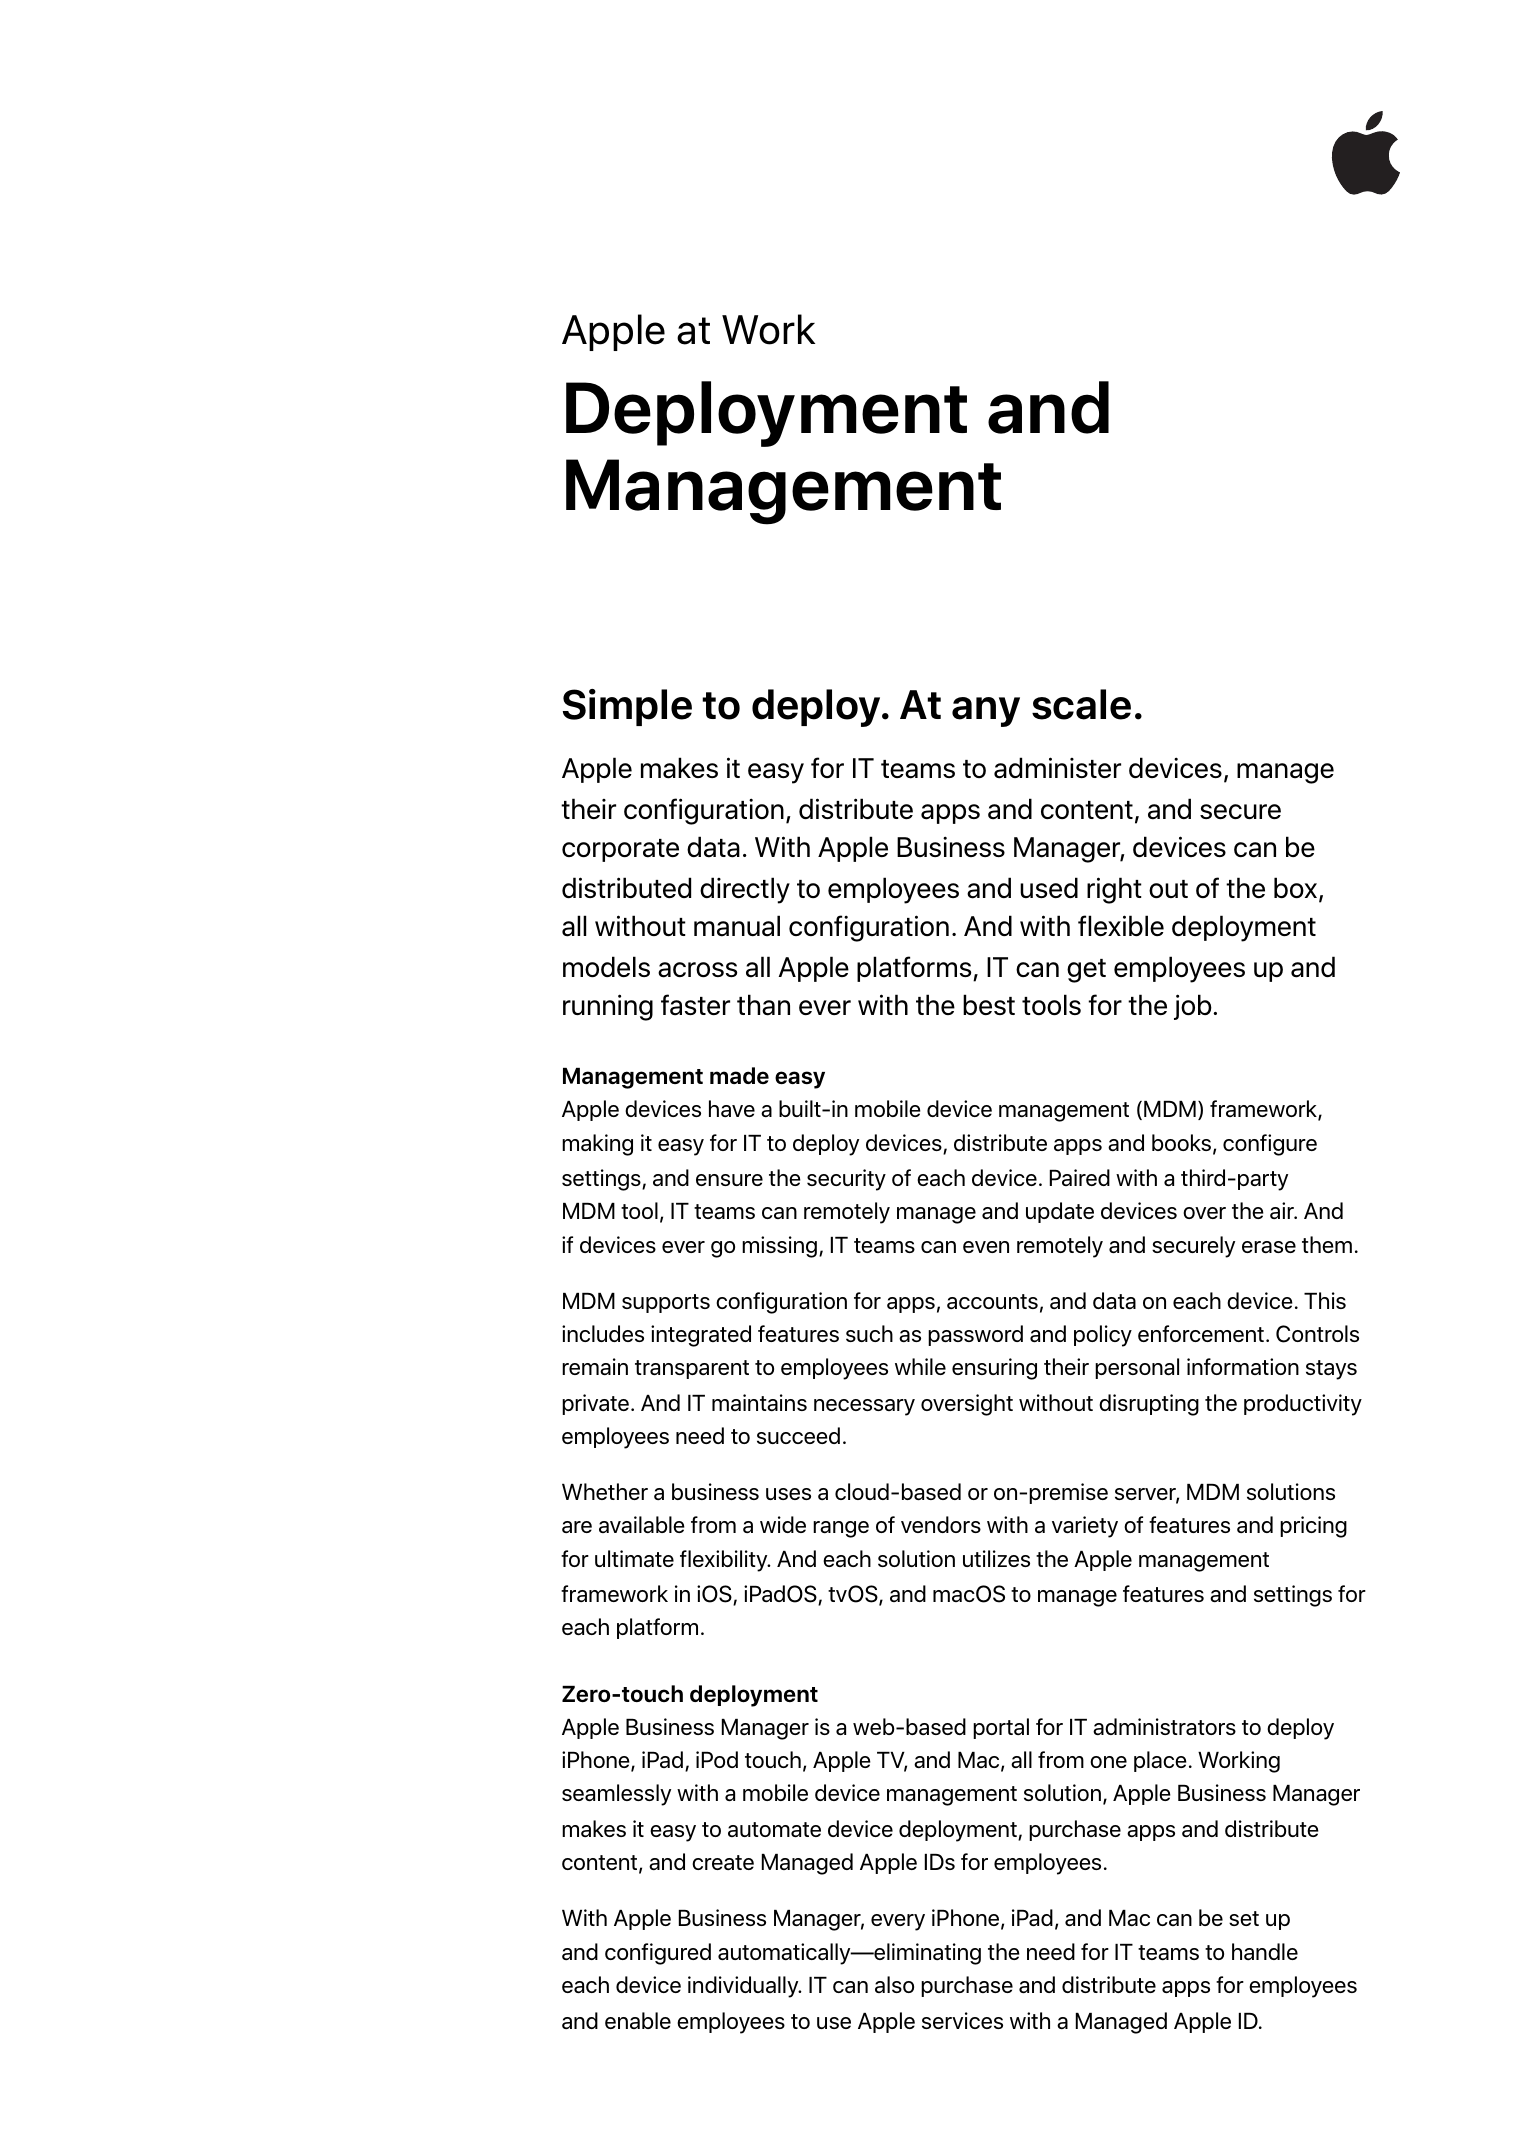 The image size is (1518, 2149). Describe the element at coordinates (744, 1987) in the screenshot. I see `individually` at that location.
